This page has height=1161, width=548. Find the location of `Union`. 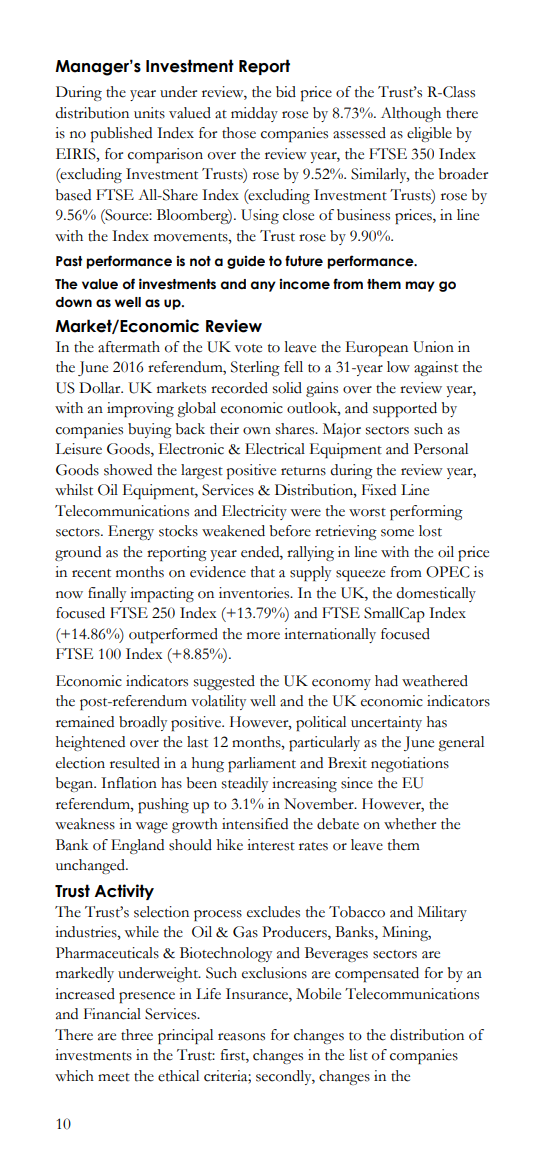

Union is located at coordinates (433, 347).
